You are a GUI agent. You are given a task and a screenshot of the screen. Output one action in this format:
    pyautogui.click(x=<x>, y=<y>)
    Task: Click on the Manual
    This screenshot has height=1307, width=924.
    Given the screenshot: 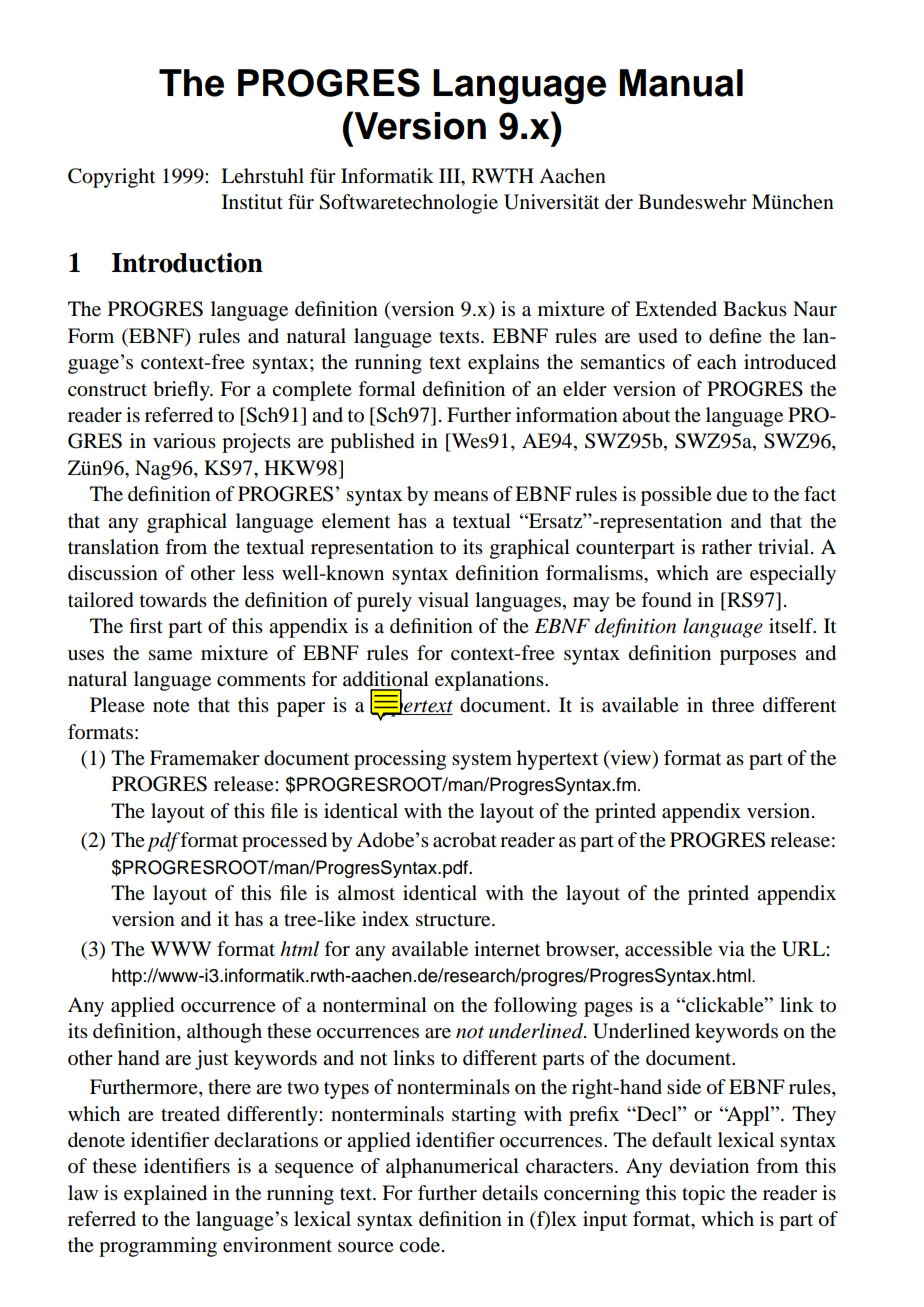 What is the action you would take?
    pyautogui.click(x=681, y=83)
